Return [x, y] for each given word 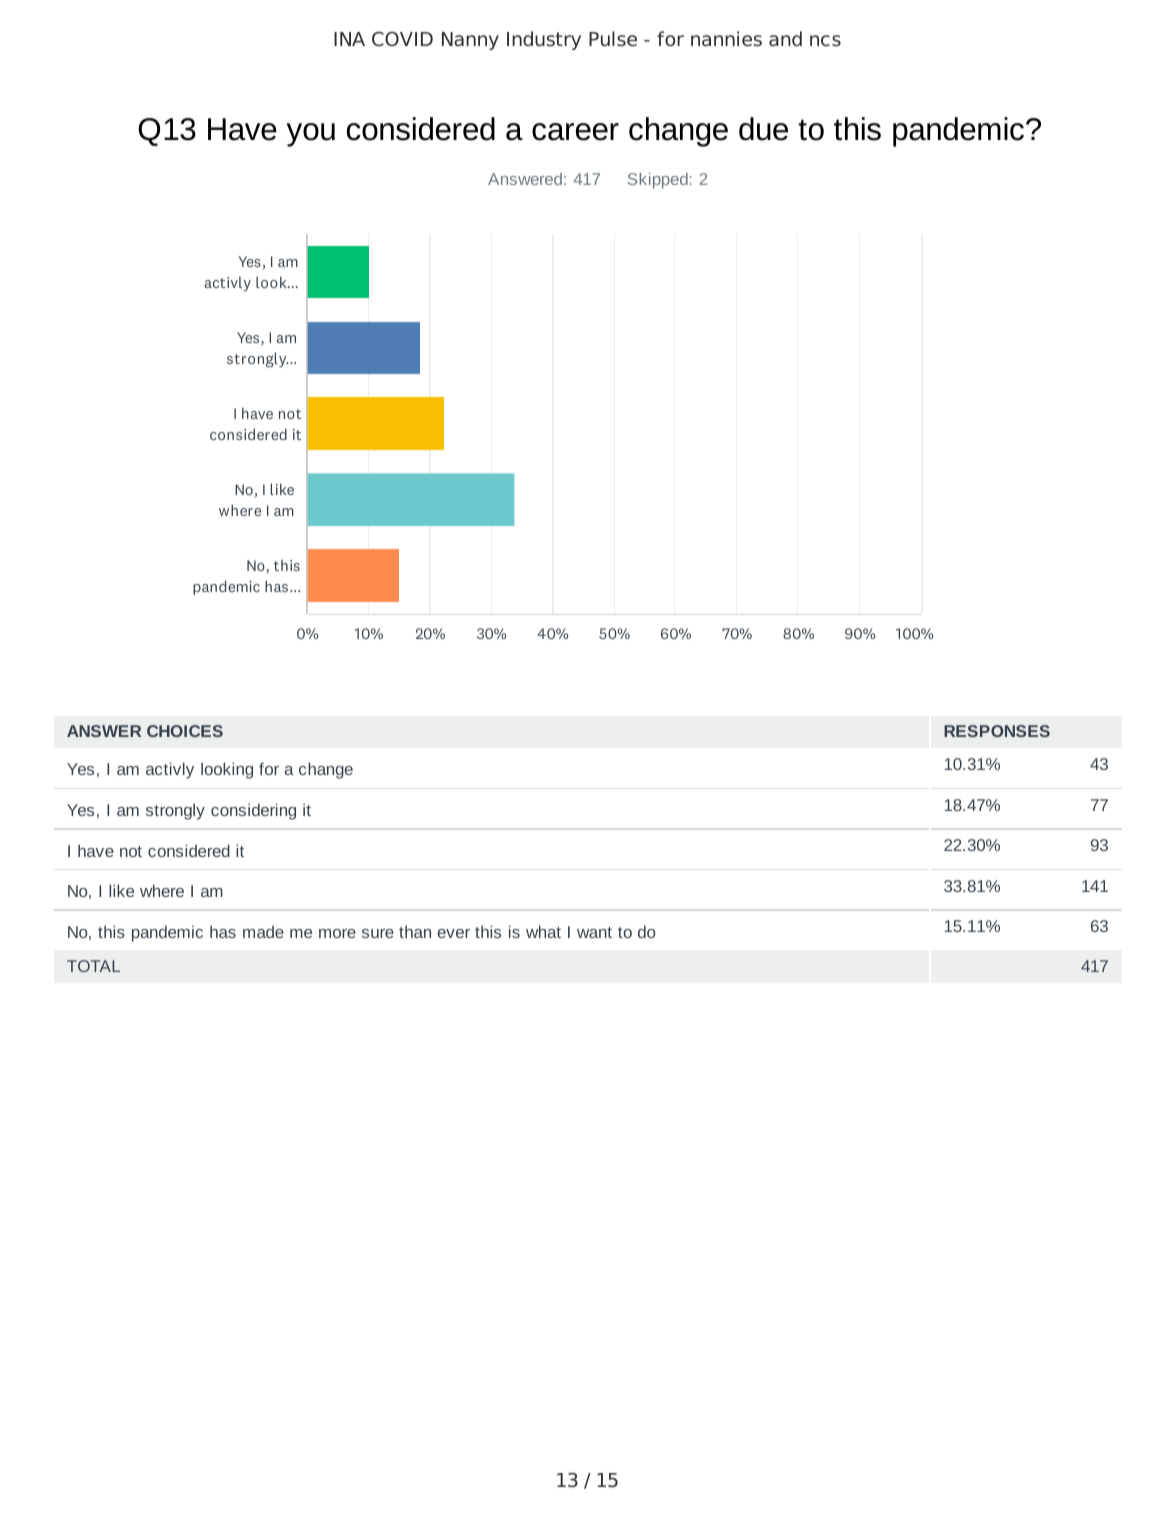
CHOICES [185, 731]
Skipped [658, 181]
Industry [544, 40]
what [543, 931]
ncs [825, 41]
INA [349, 39]
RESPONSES [997, 731]
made [263, 931]
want [594, 932]
